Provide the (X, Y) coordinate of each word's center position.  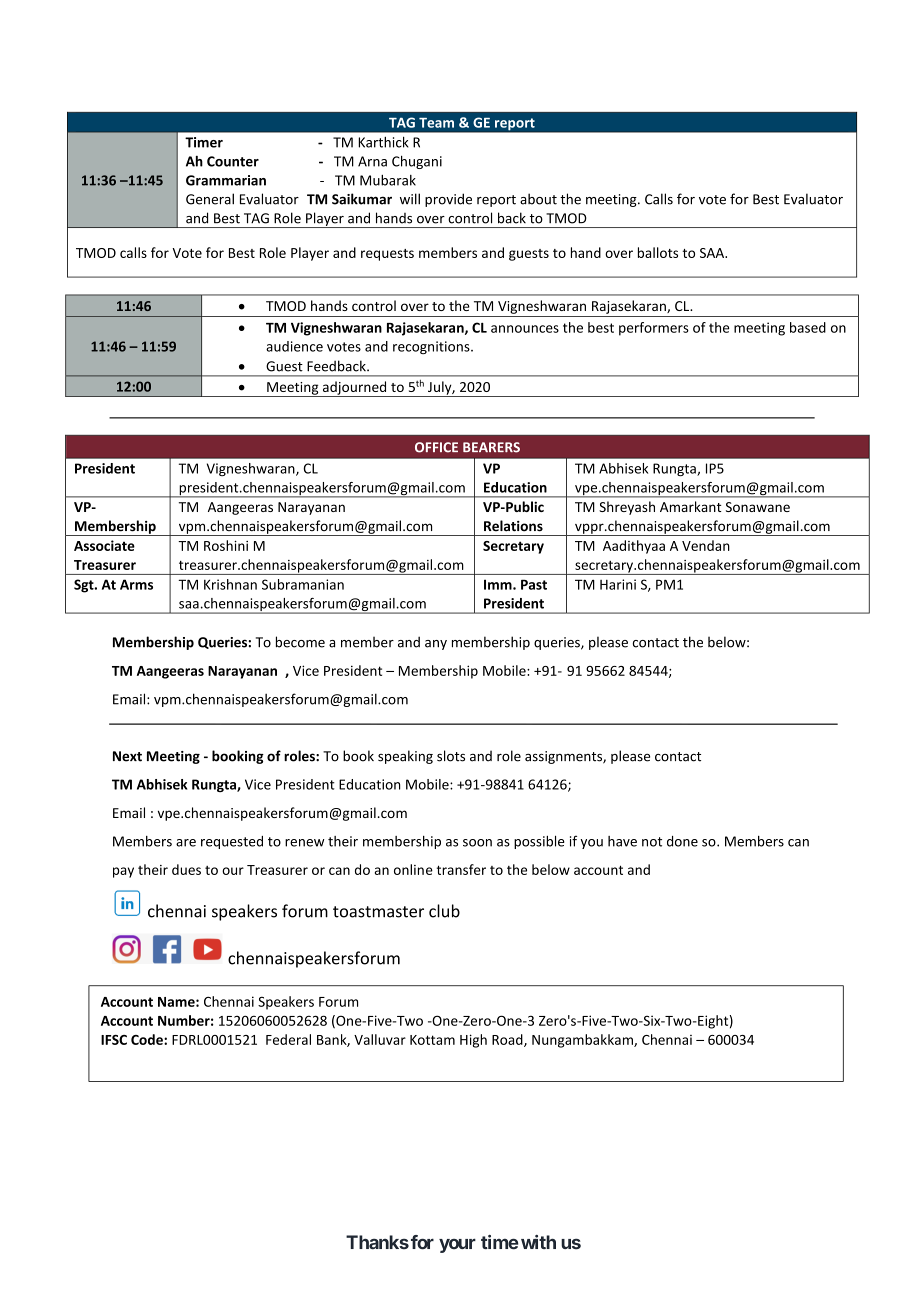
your (457, 1245)
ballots (658, 252)
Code (148, 1039)
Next (127, 756)
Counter (233, 161)
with (538, 1242)
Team (436, 123)
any (436, 645)
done (682, 841)
